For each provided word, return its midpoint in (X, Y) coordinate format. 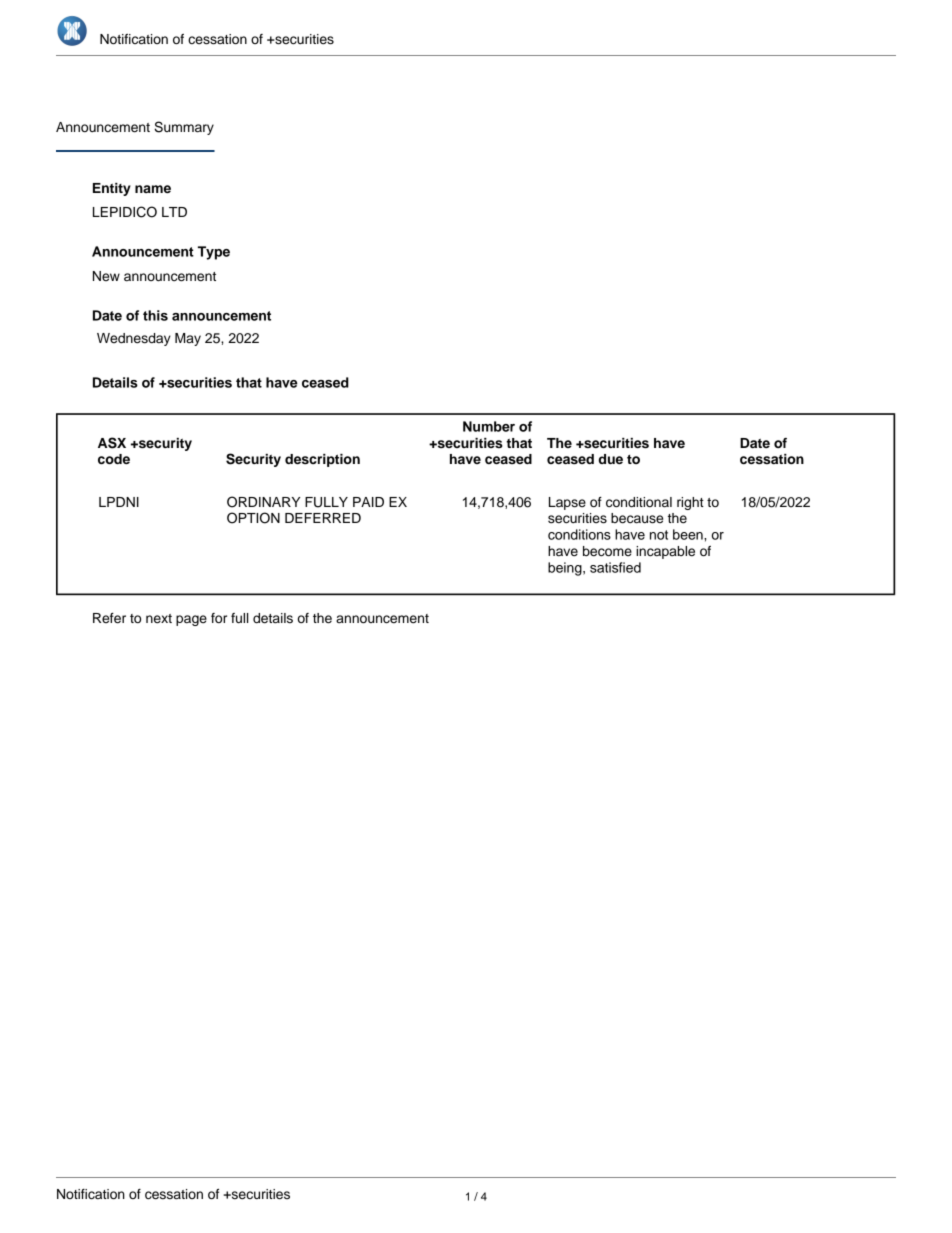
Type (214, 253)
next (159, 619)
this (155, 315)
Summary (184, 128)
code (114, 459)
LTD (174, 212)
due (610, 459)
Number (489, 426)
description (322, 460)
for (219, 618)
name (153, 189)
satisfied (615, 567)
